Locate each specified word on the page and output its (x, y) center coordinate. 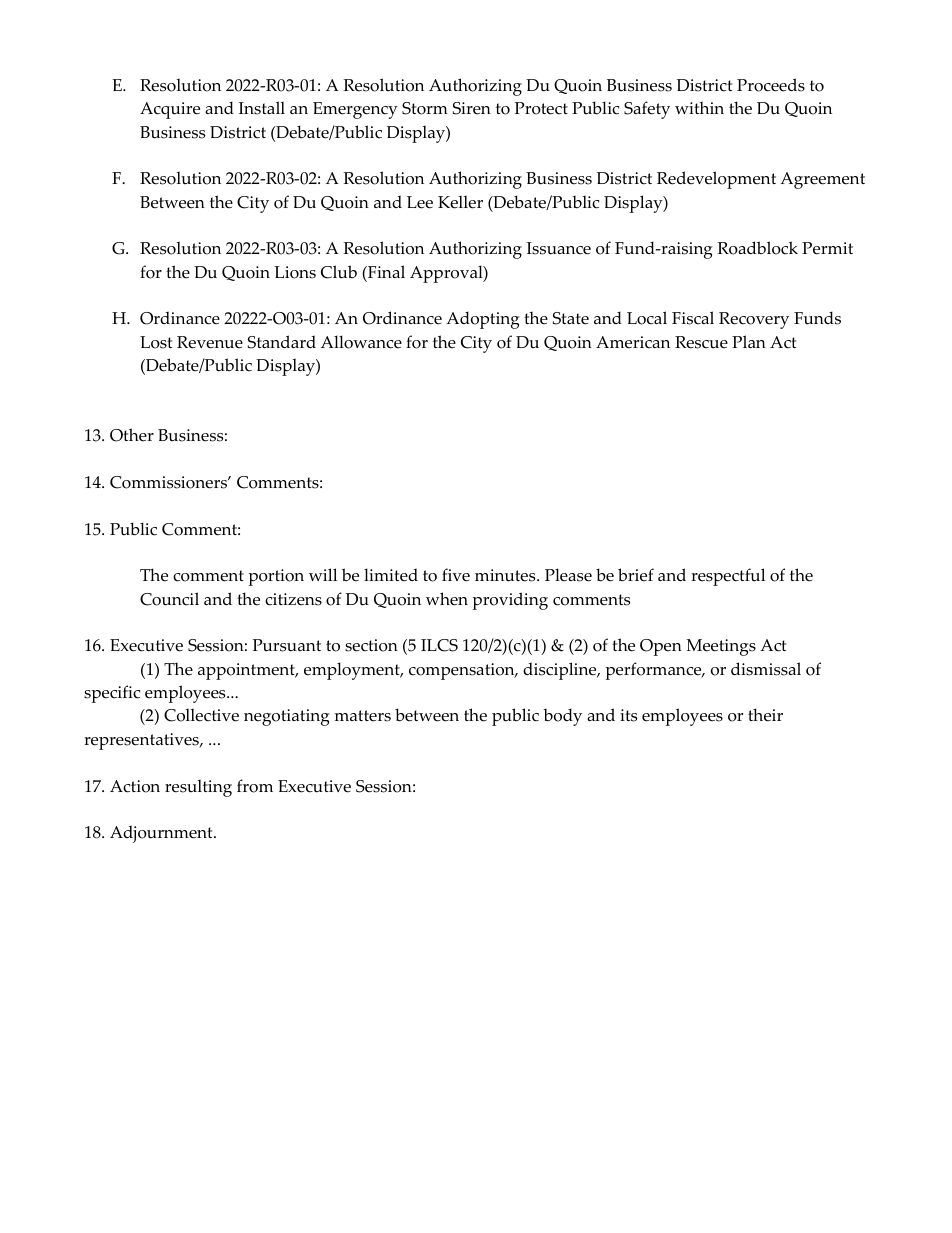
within (699, 107)
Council (169, 599)
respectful (728, 577)
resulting (198, 788)
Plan (749, 341)
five (456, 575)
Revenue (210, 342)
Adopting (483, 320)
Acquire (170, 110)
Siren (472, 108)
